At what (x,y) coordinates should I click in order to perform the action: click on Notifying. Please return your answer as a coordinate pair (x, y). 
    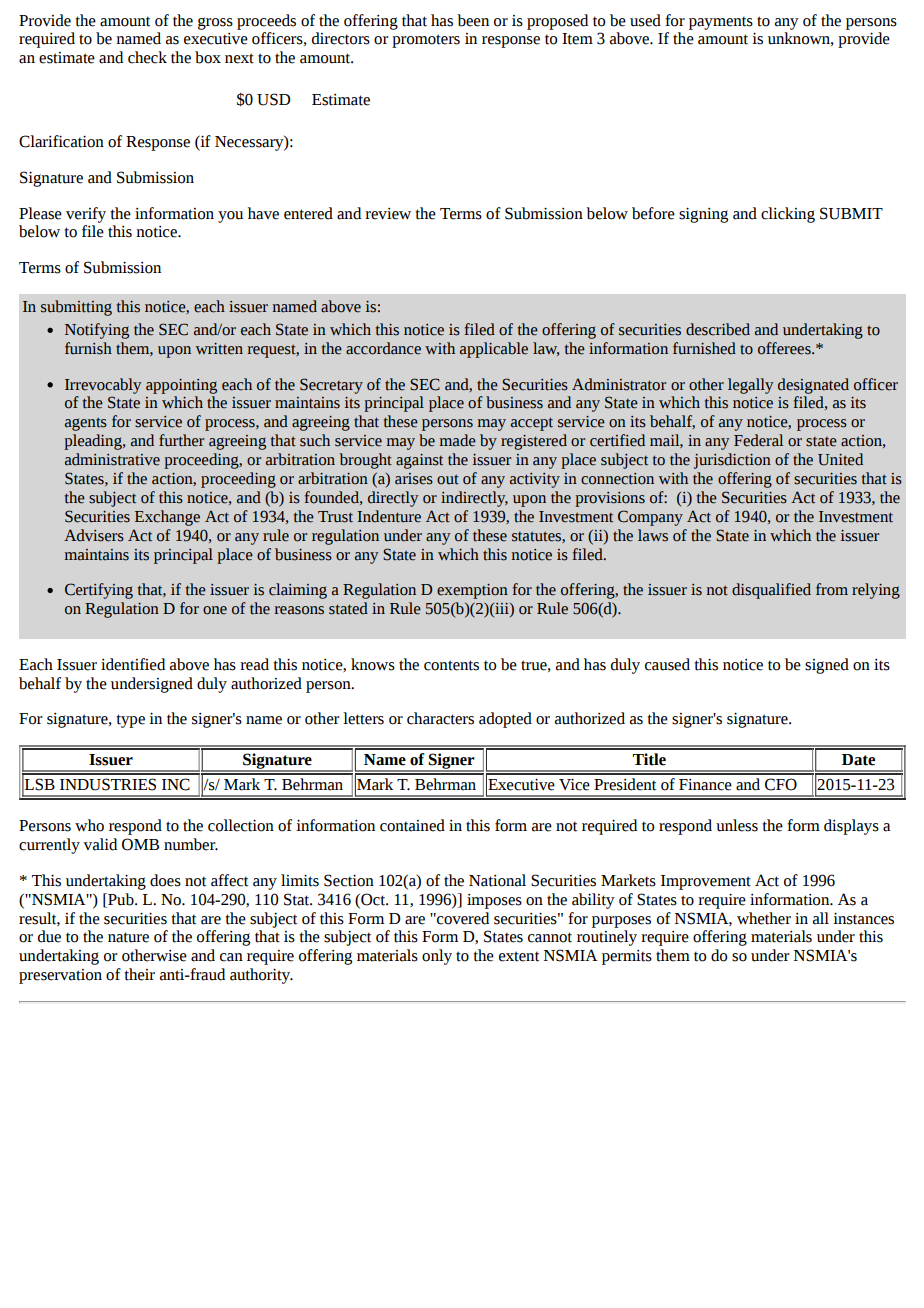
    Looking at the image, I should click on (97, 331).
